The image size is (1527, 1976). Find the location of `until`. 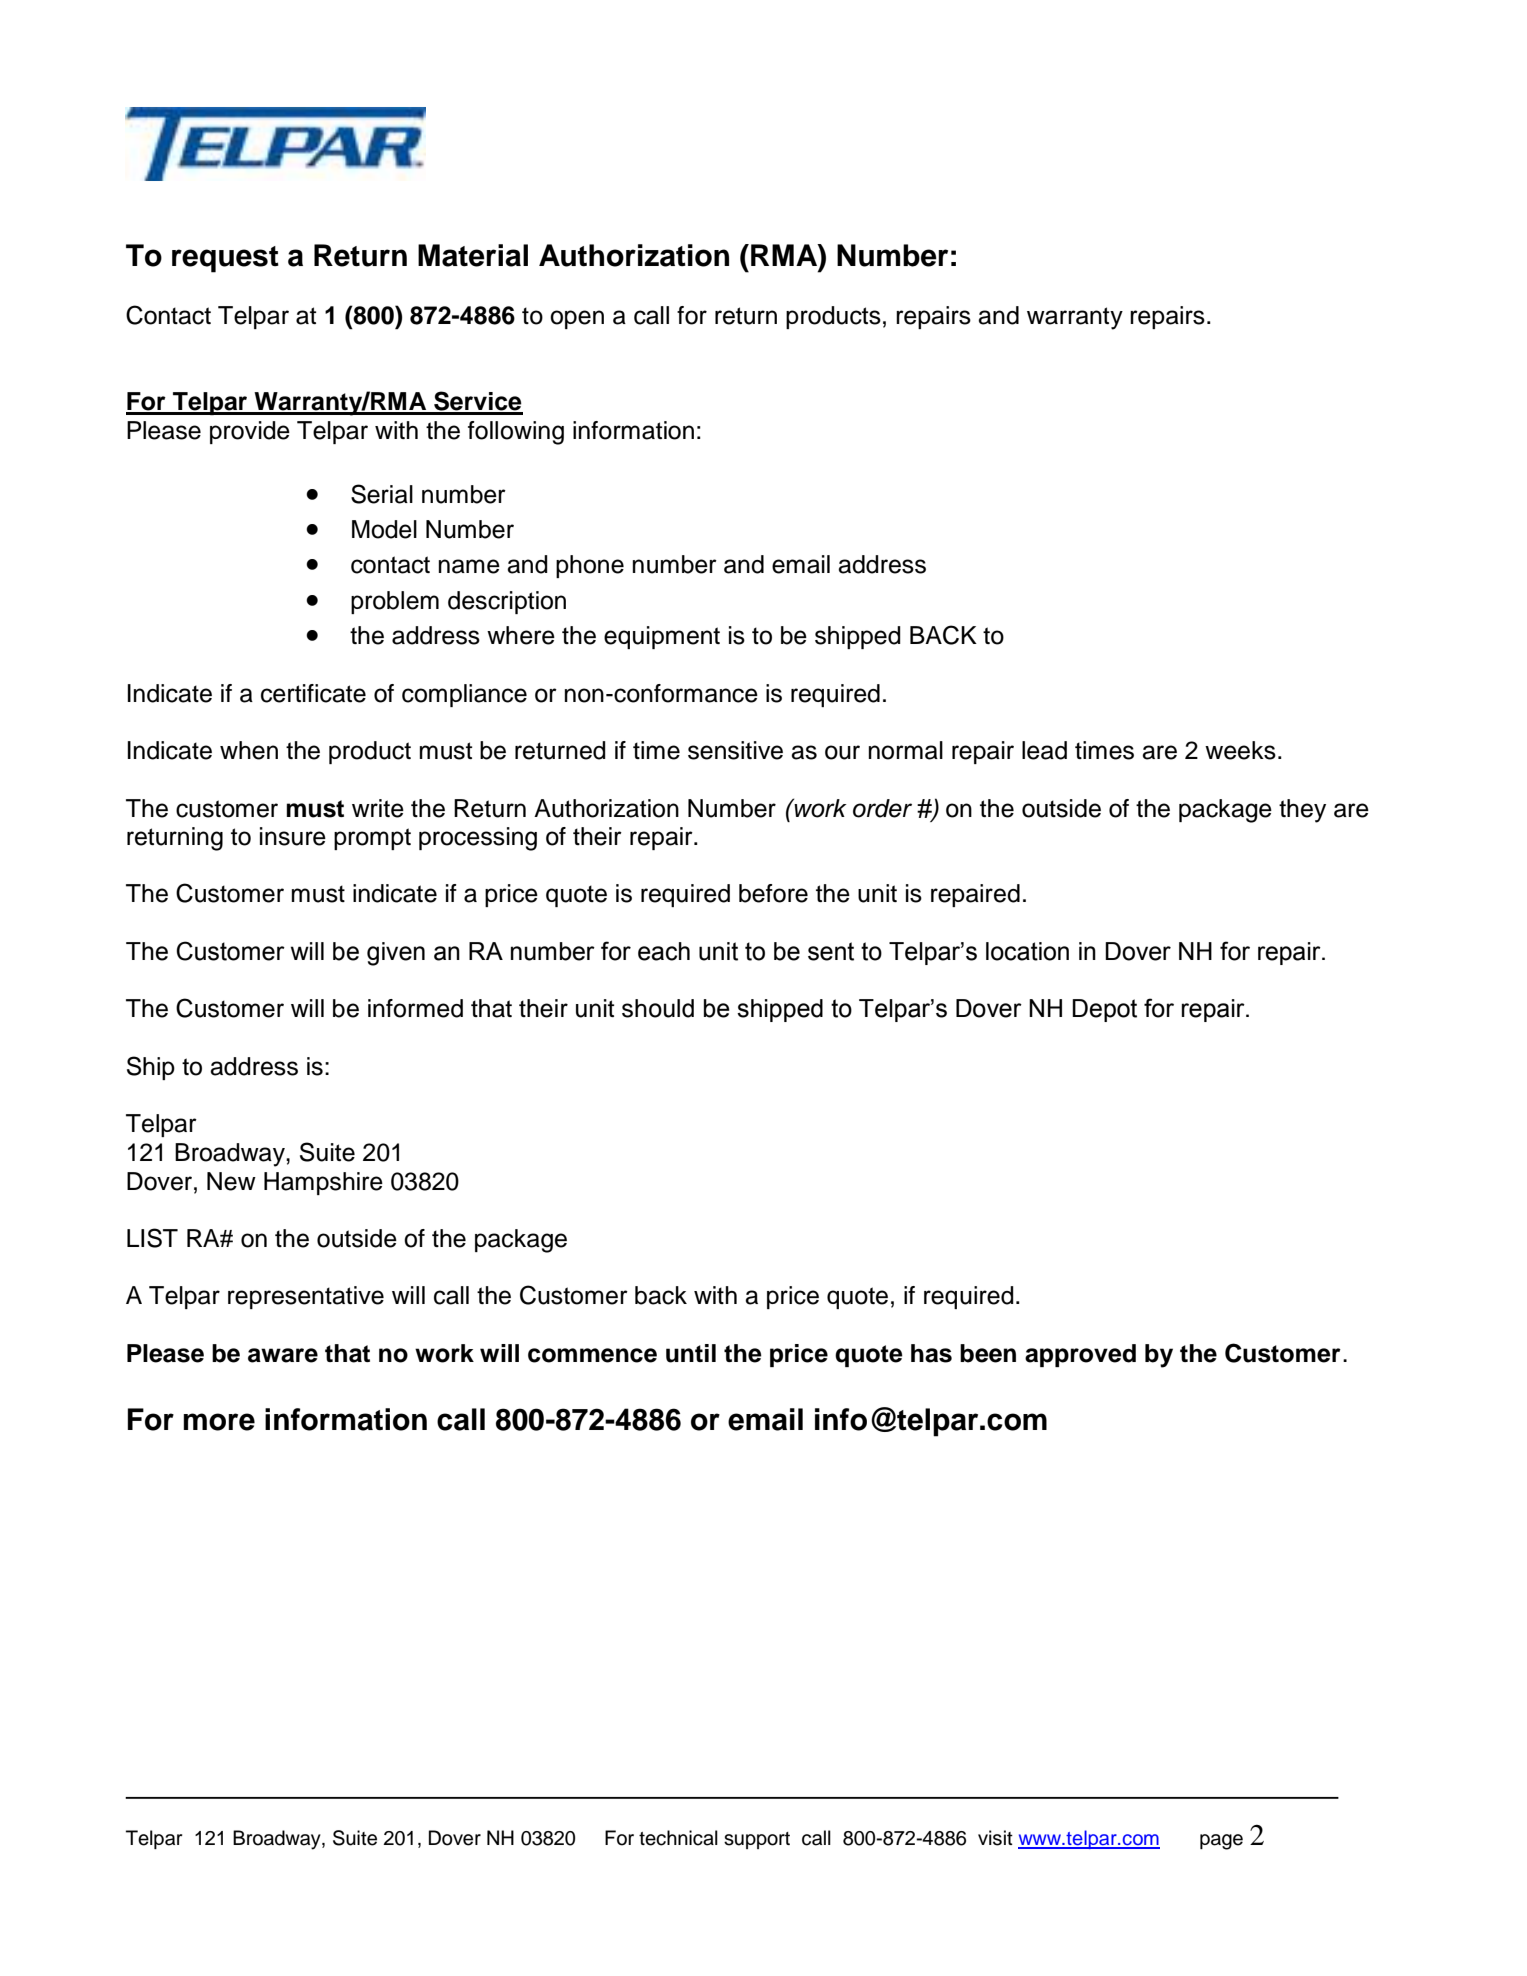

until is located at coordinates (691, 1353).
